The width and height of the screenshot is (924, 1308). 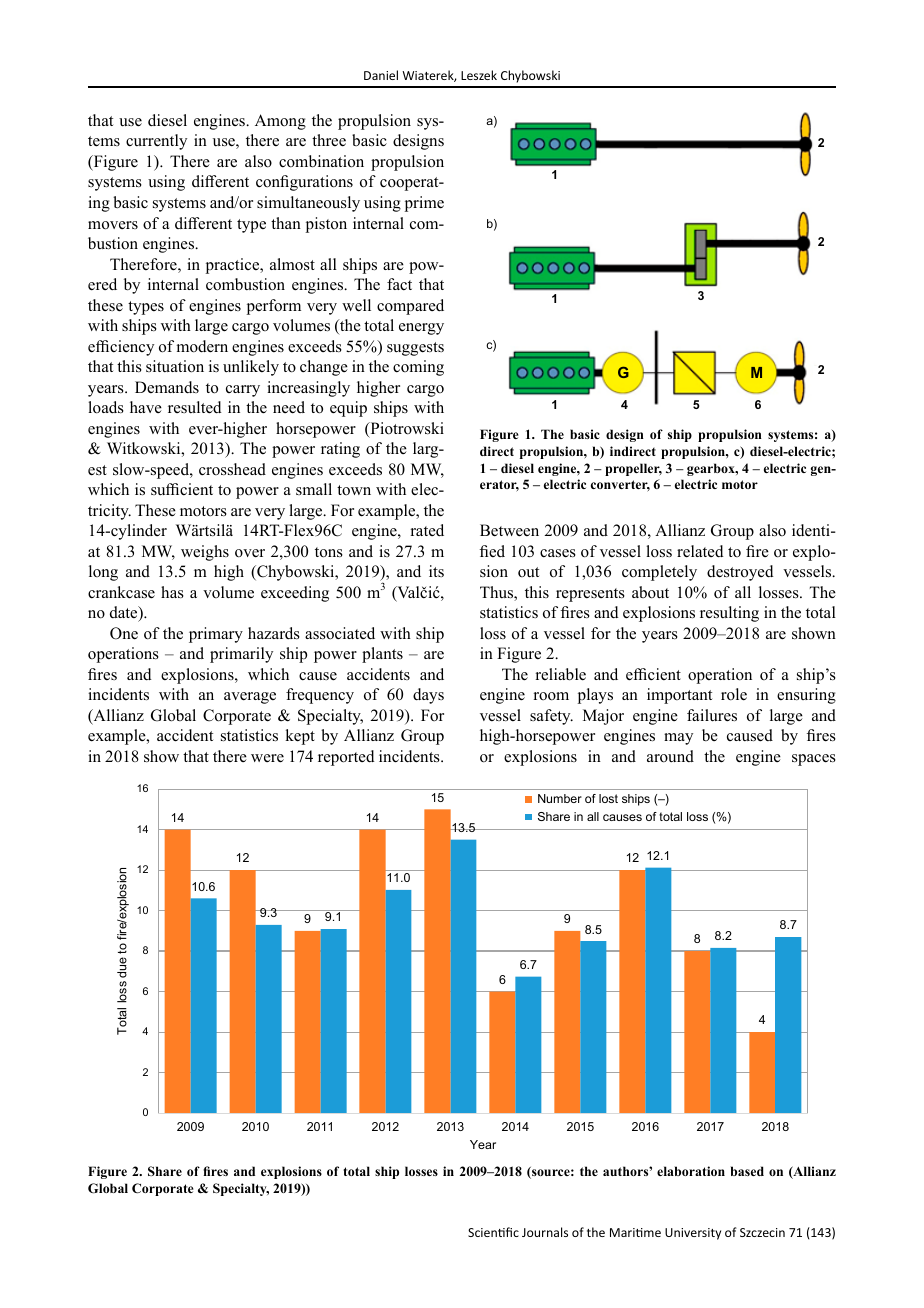 What do you see at coordinates (428, 696) in the screenshot?
I see `days` at bounding box center [428, 696].
